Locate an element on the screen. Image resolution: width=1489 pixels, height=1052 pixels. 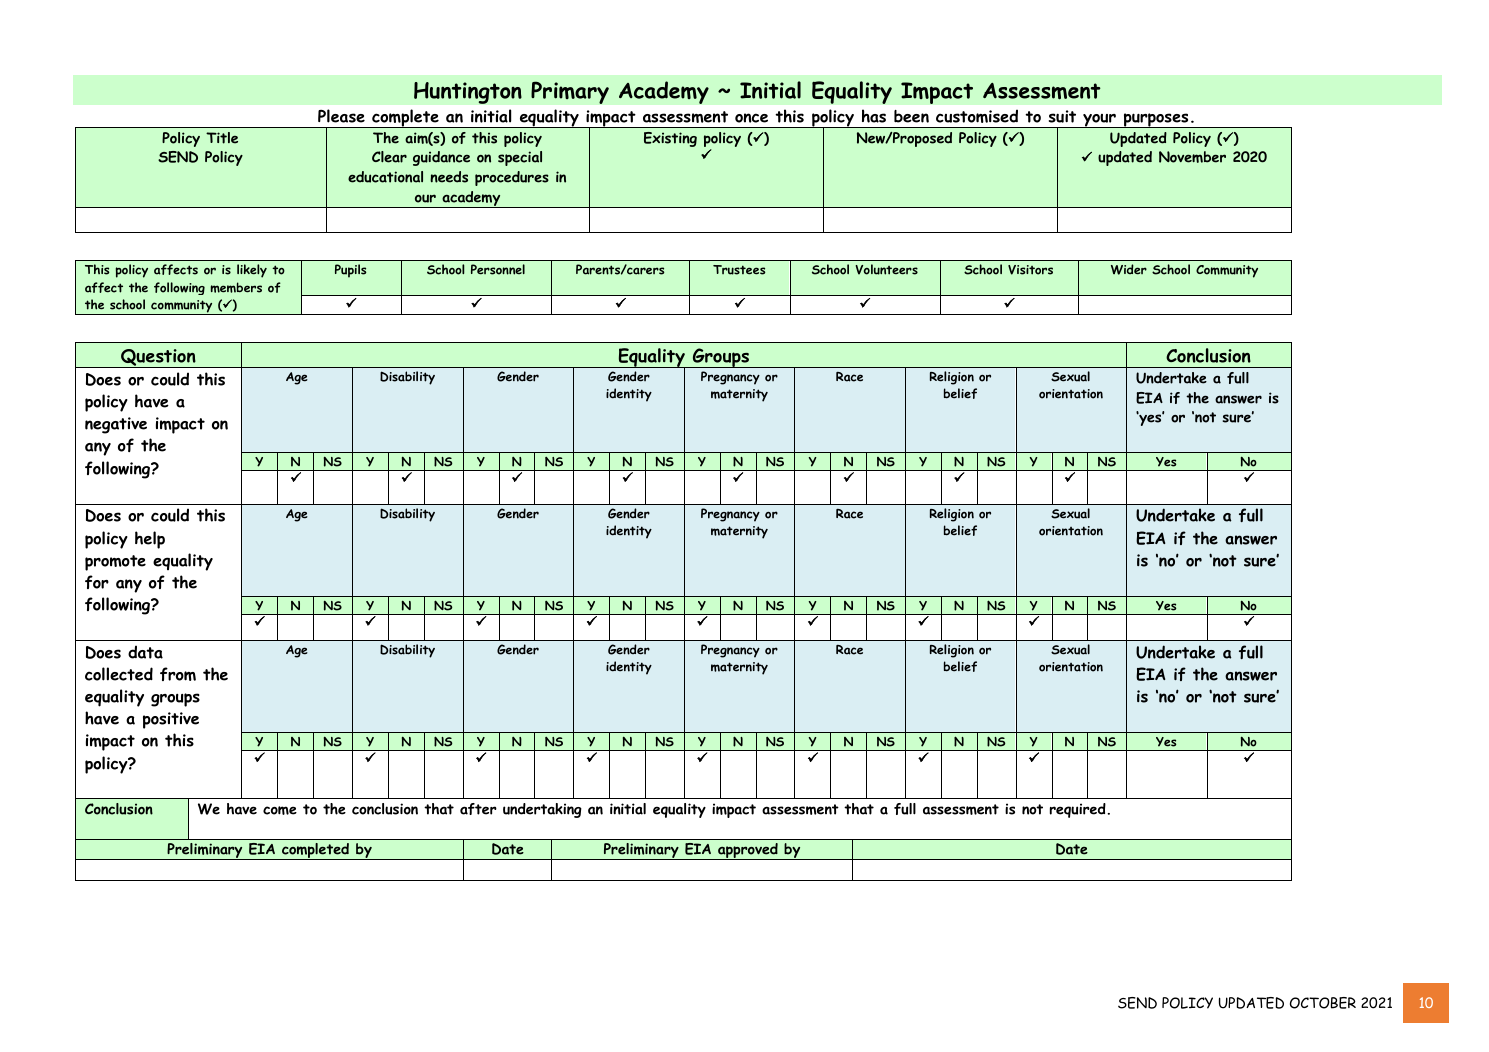
positive is located at coordinates (171, 720).
